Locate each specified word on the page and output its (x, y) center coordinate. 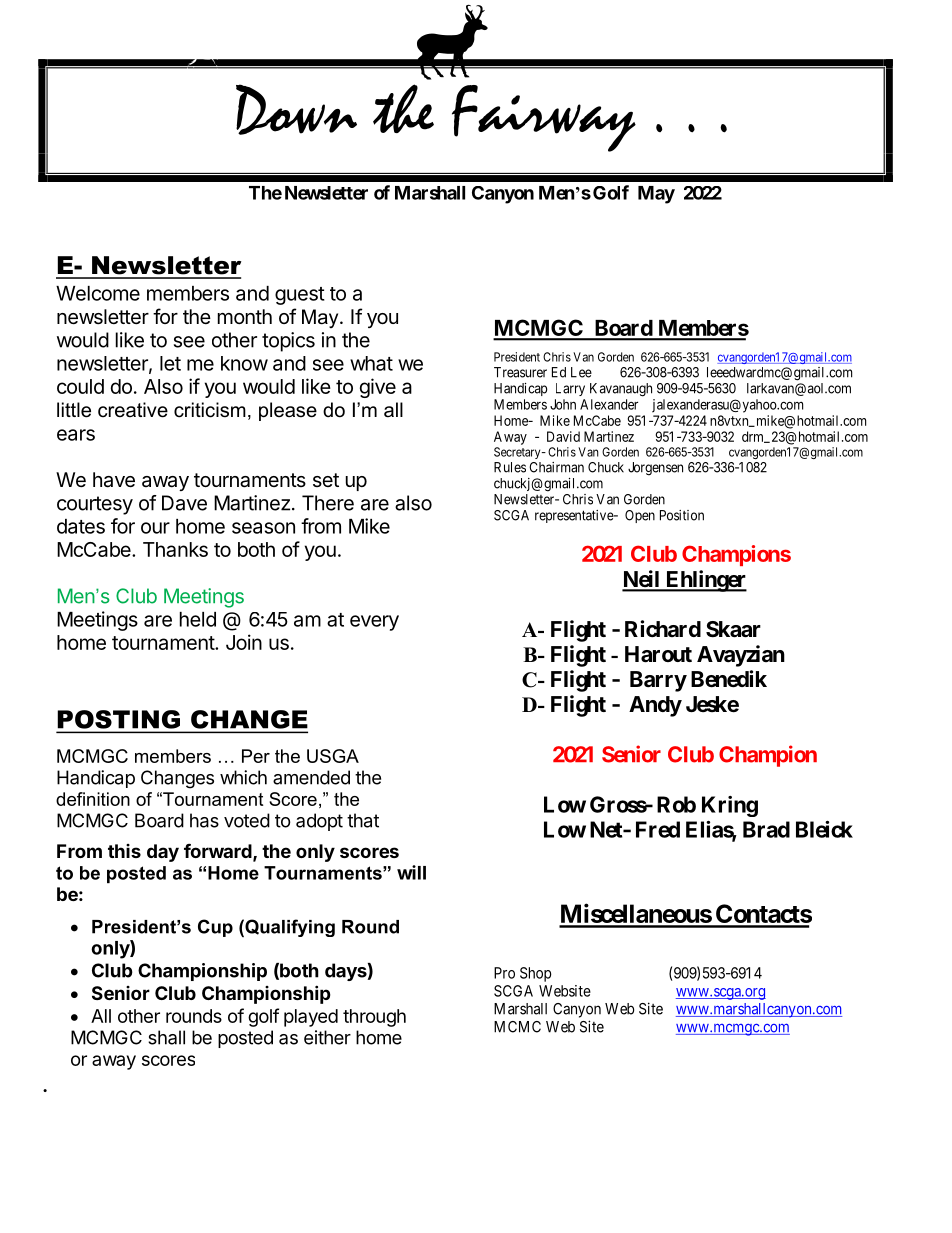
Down (296, 109)
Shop (536, 974)
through (374, 1018)
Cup (215, 928)
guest (300, 296)
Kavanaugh (621, 390)
